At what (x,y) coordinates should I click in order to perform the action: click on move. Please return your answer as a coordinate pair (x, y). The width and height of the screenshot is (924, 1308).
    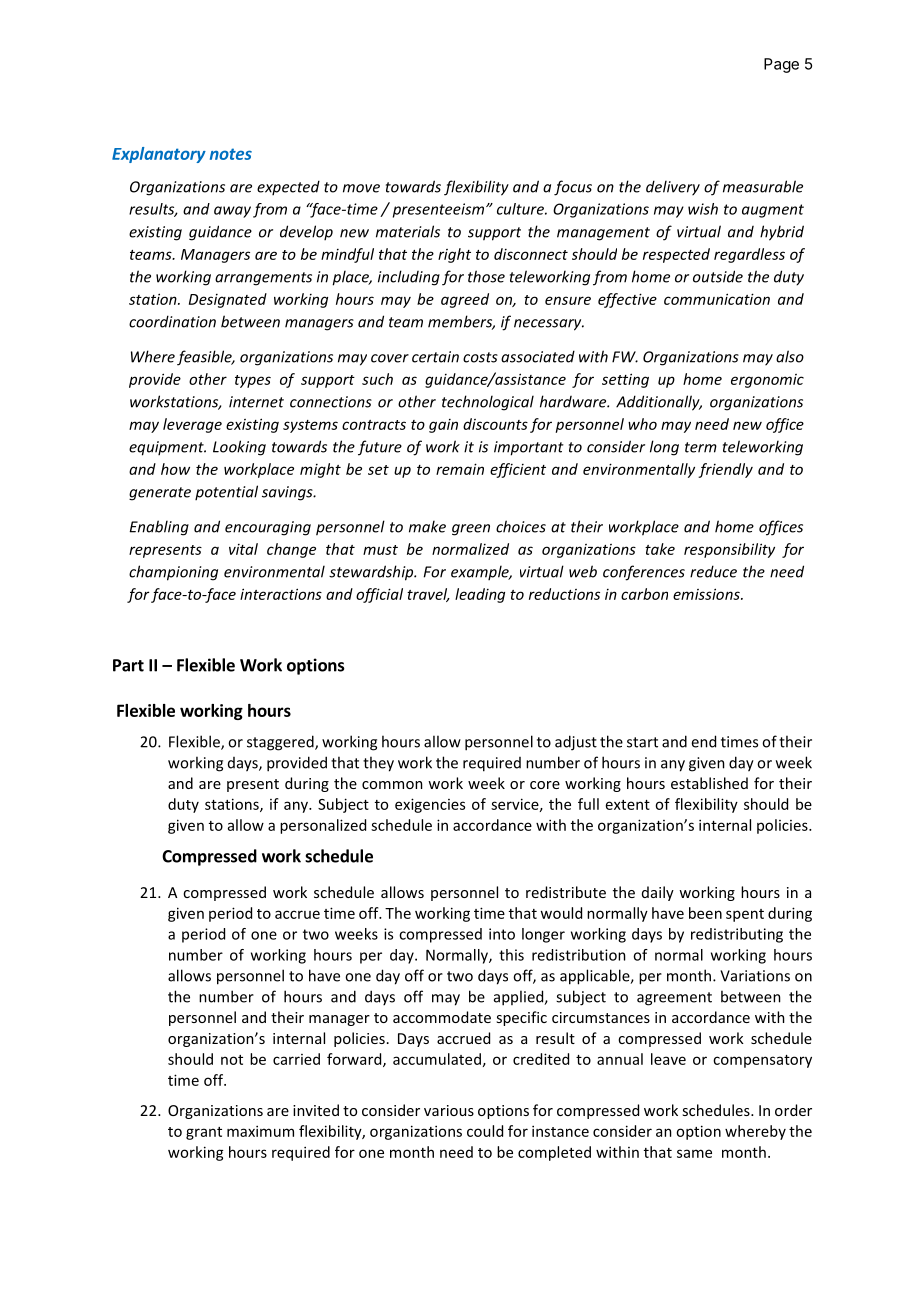
    Looking at the image, I should click on (361, 188).
